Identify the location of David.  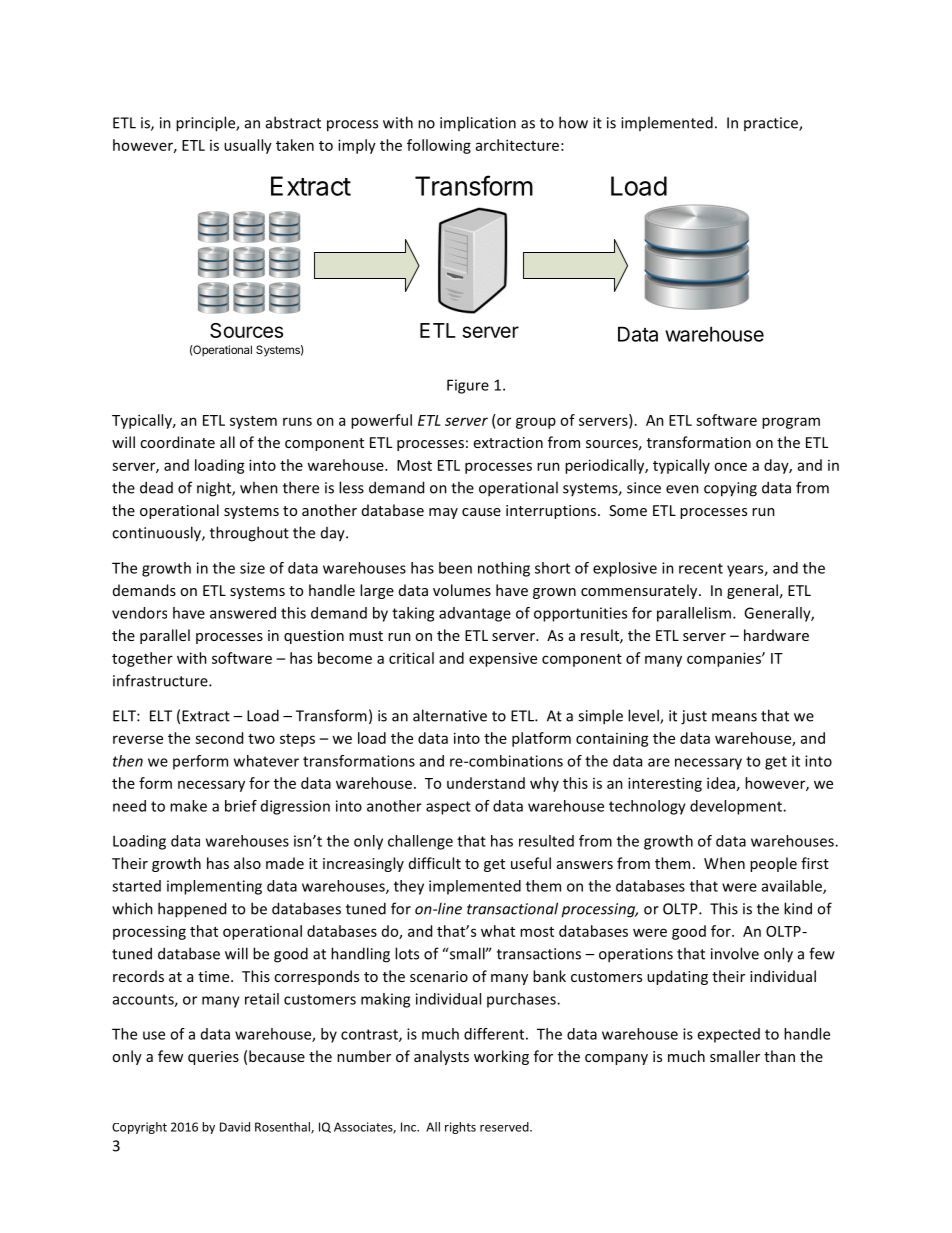
(235, 1127).
